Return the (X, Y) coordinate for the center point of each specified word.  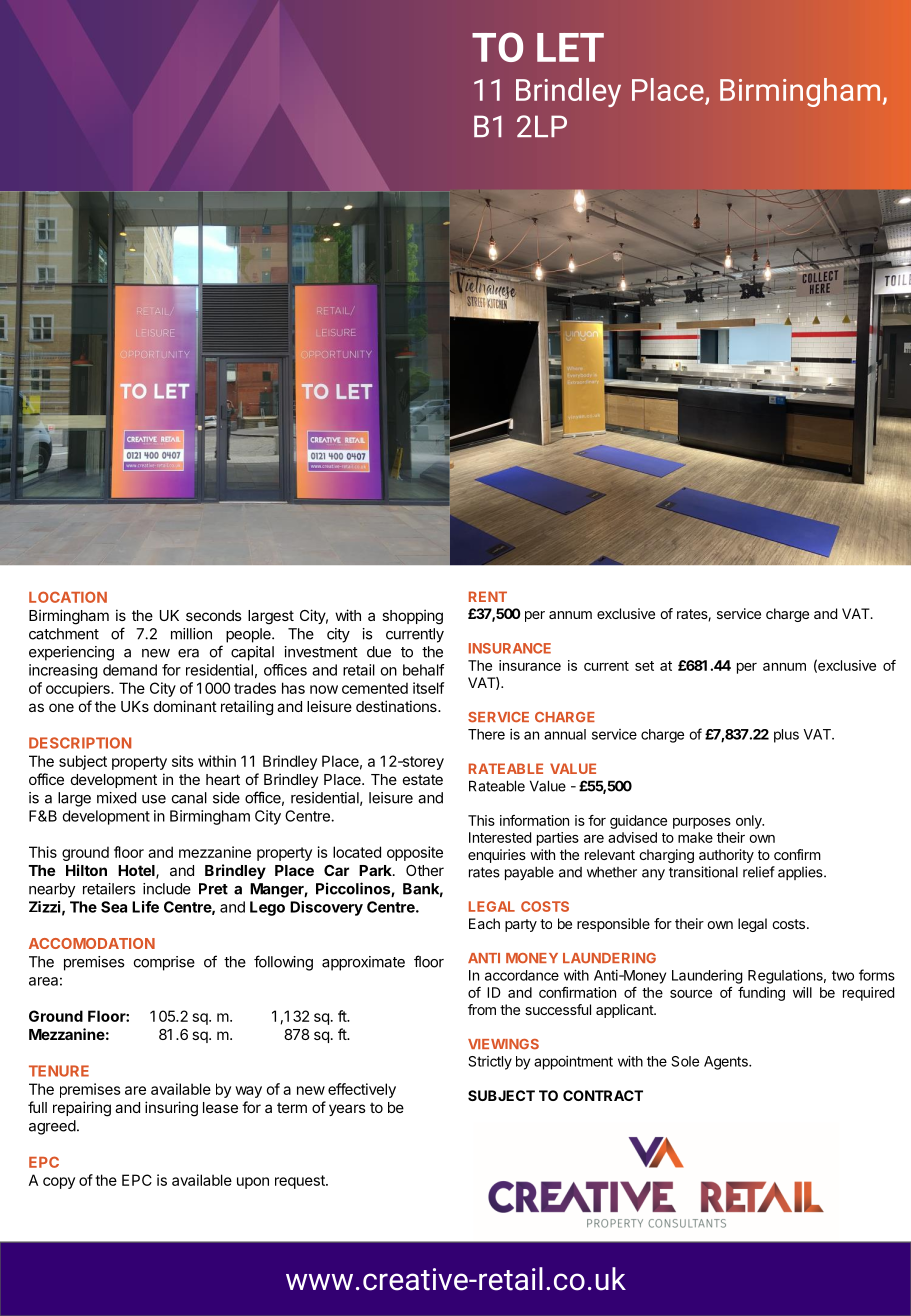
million (191, 634)
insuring (171, 1109)
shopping (412, 617)
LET (570, 47)
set (644, 666)
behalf (424, 670)
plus (786, 736)
